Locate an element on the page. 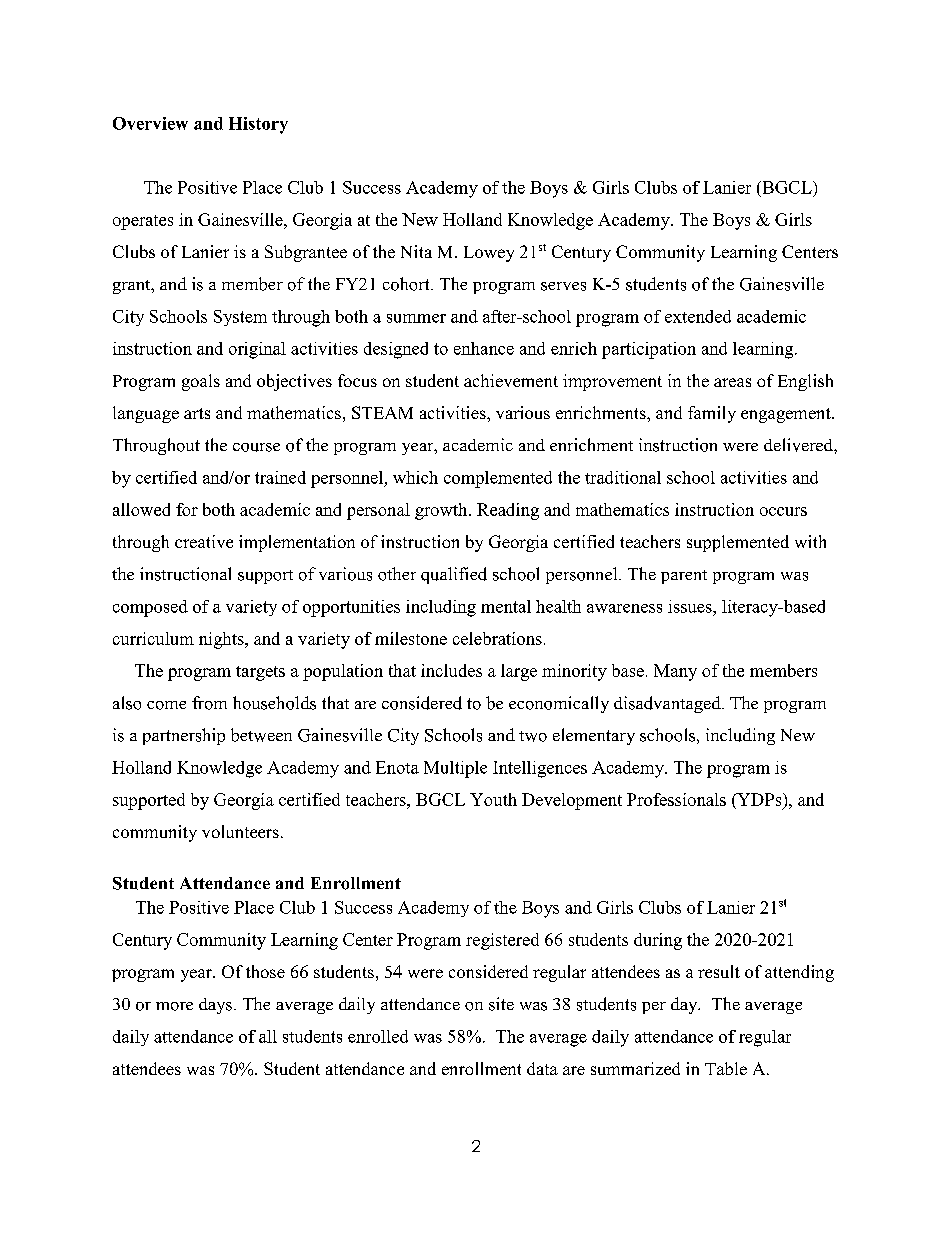 The height and width of the document is (1233, 952). family is located at coordinates (712, 414).
